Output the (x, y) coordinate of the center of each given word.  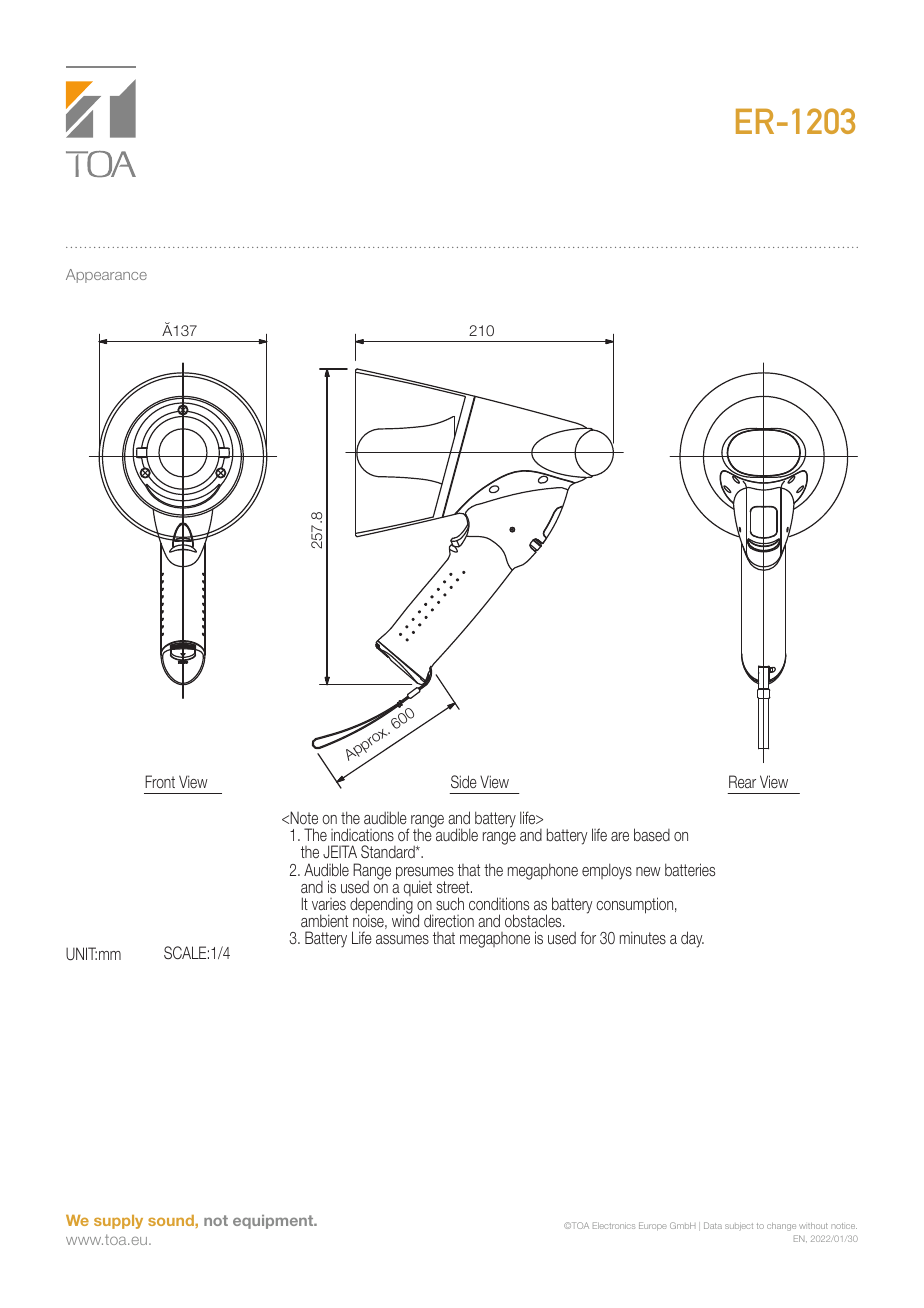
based (652, 834)
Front (160, 781)
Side (464, 781)
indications (362, 834)
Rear (742, 781)
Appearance (106, 276)
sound (172, 1220)
